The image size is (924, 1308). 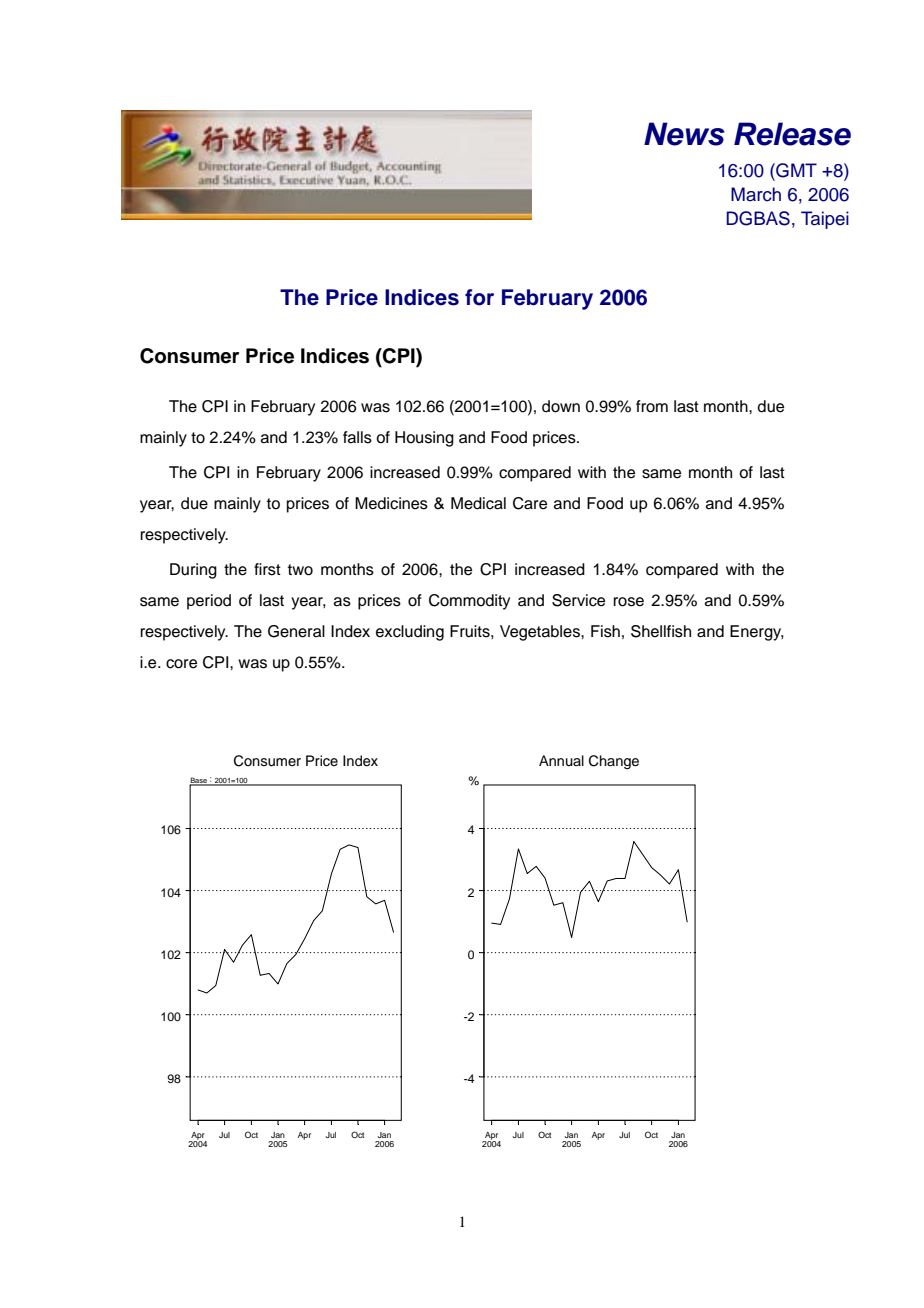 I want to click on Change, so click(x=614, y=762).
